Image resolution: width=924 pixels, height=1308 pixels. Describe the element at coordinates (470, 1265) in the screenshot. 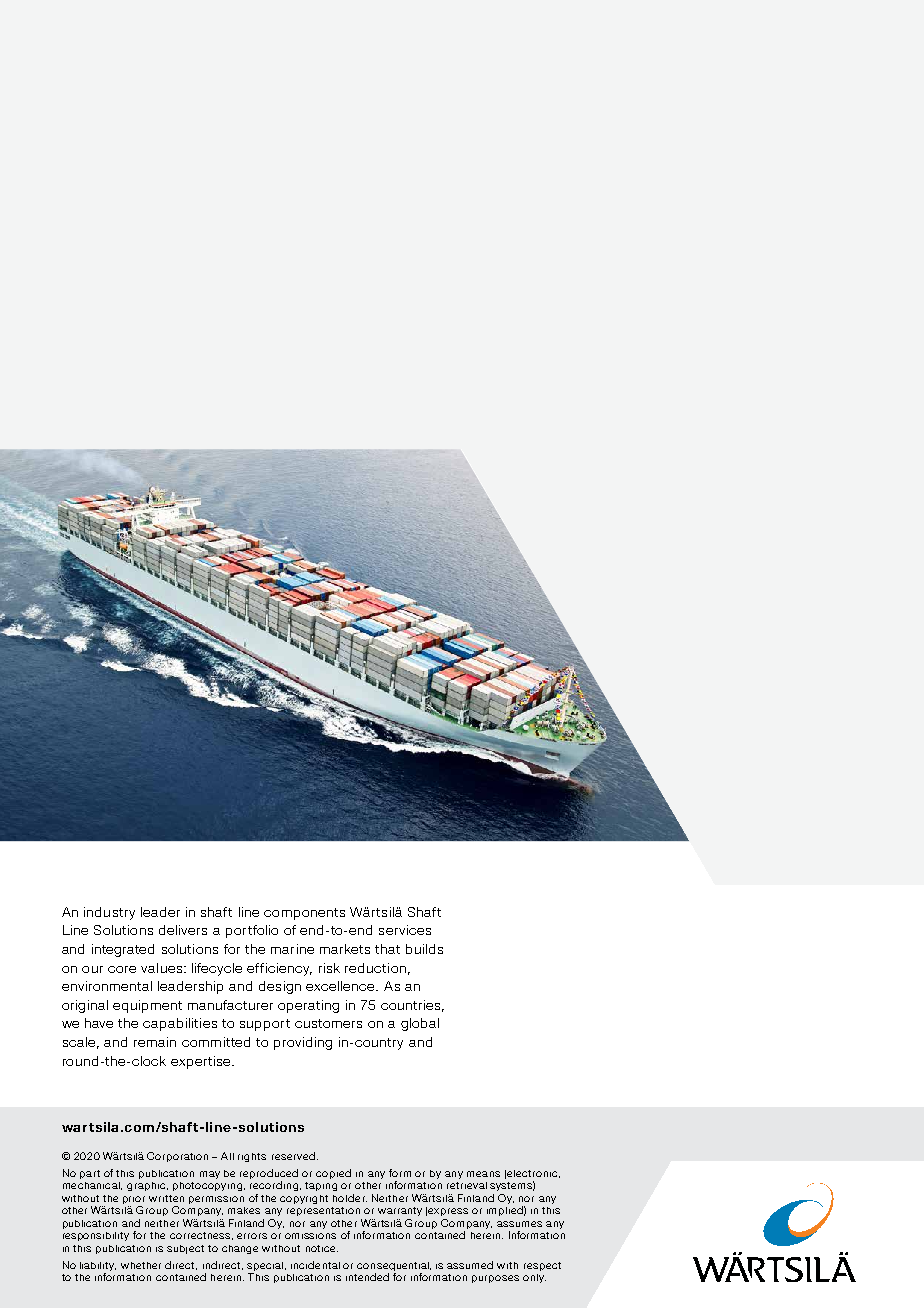

I see `assumed` at that location.
